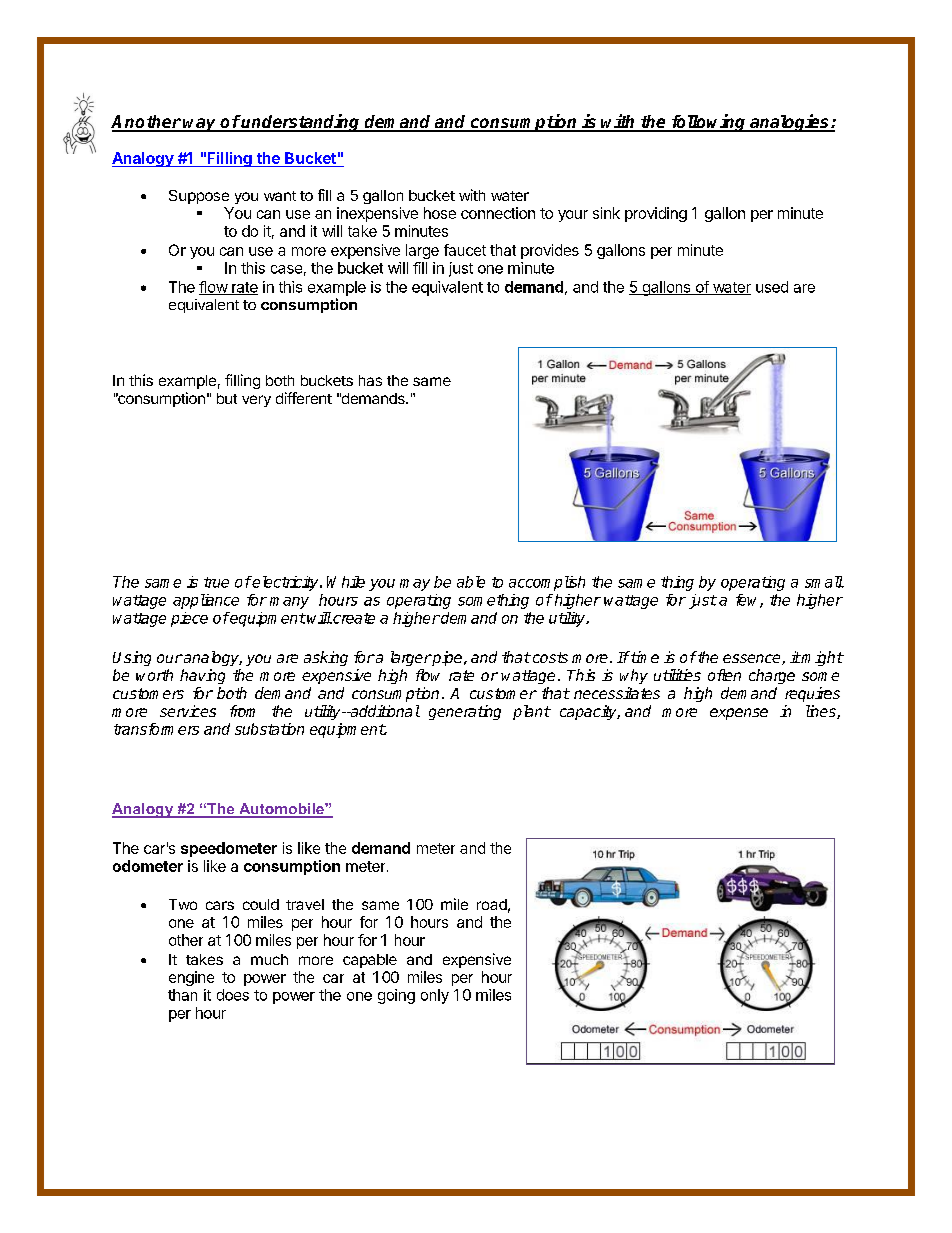 The height and width of the screenshot is (1233, 952). I want to click on connection, so click(498, 213).
